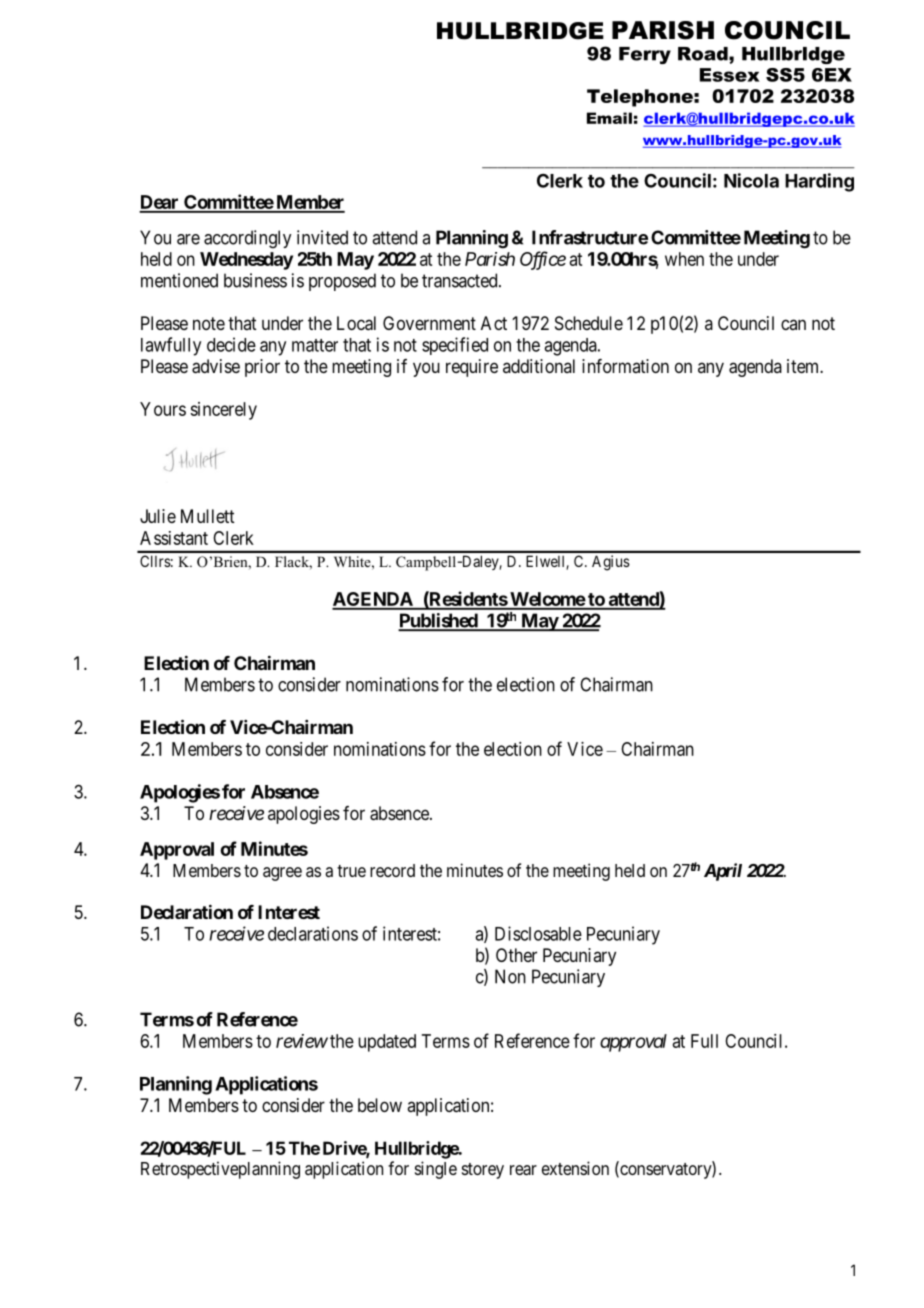  What do you see at coordinates (174, 538) in the screenshot?
I see `Assistant` at bounding box center [174, 538].
